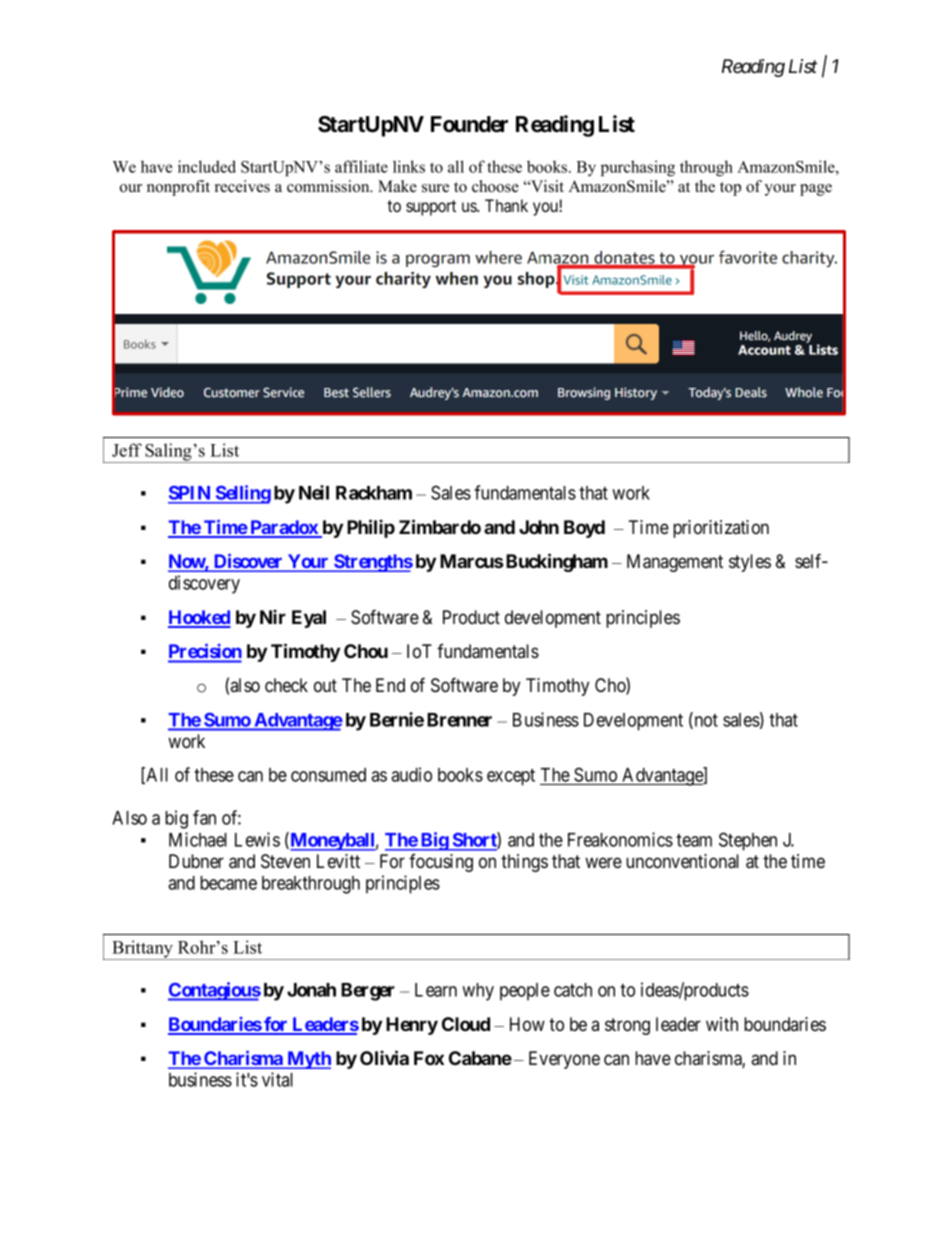 This screenshot has width=952, height=1233. I want to click on styles, so click(750, 563).
